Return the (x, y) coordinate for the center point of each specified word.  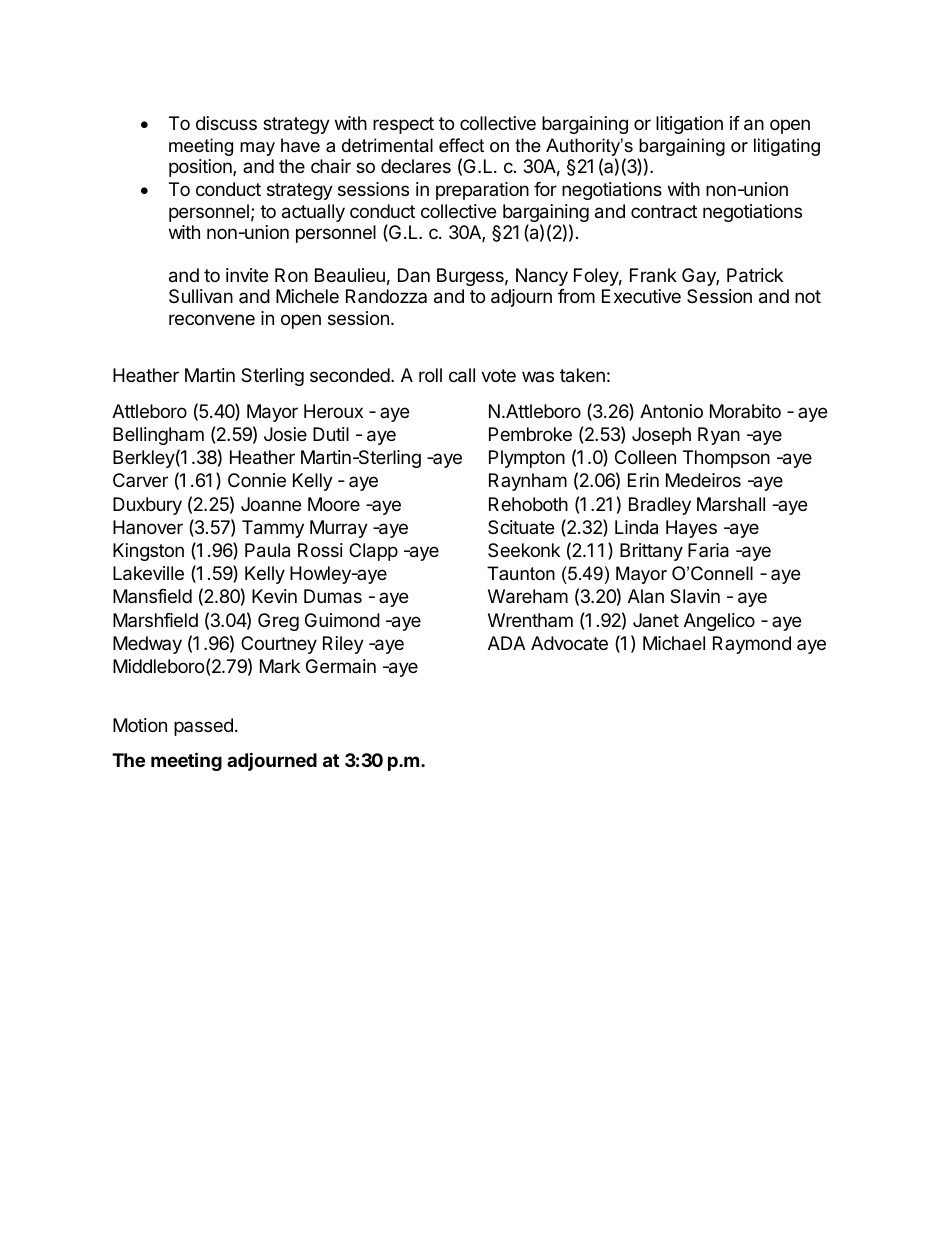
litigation (689, 125)
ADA (507, 643)
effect (461, 145)
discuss (226, 123)
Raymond (752, 645)
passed (203, 727)
